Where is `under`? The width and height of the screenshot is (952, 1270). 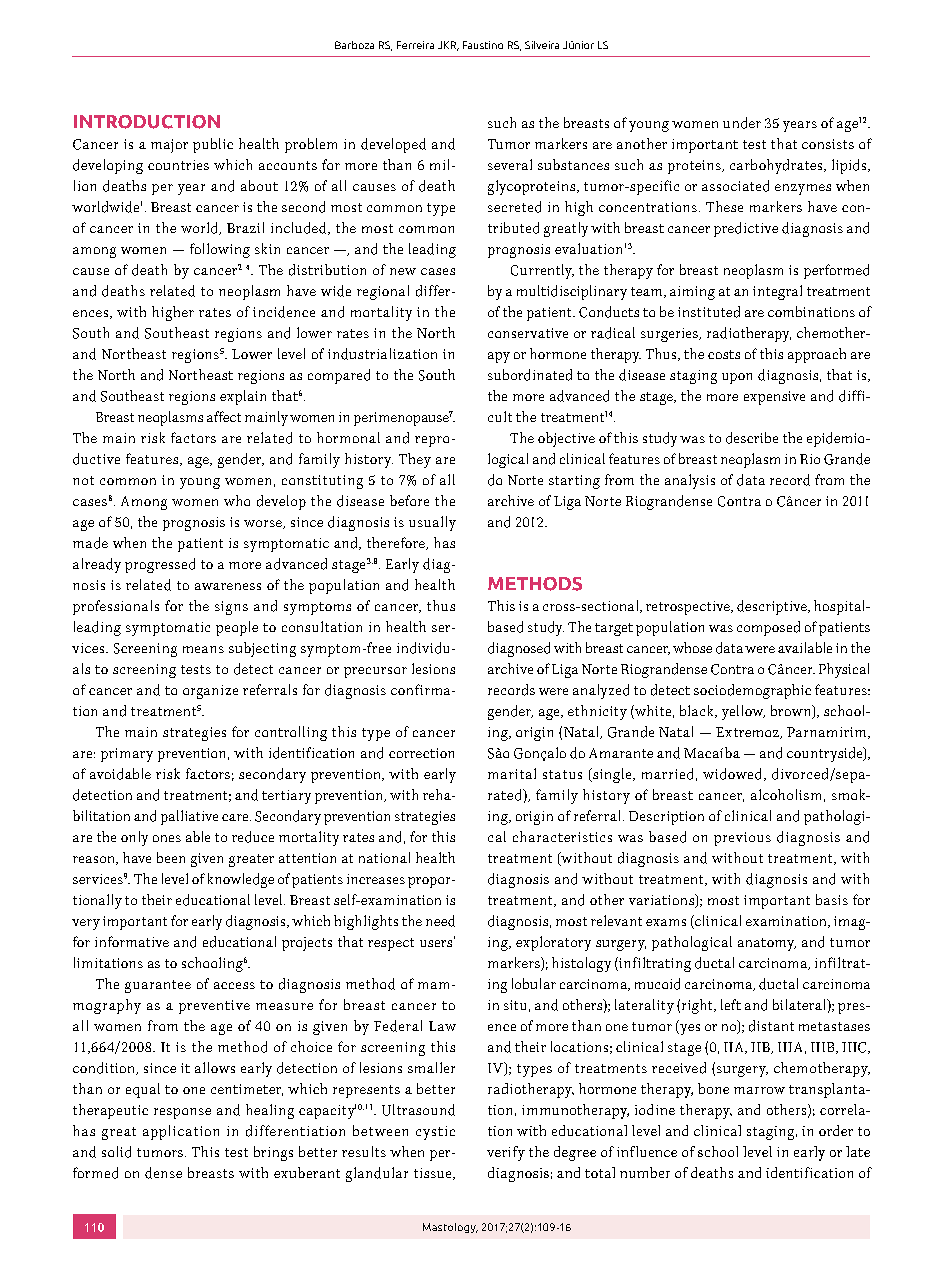
under is located at coordinates (742, 123).
